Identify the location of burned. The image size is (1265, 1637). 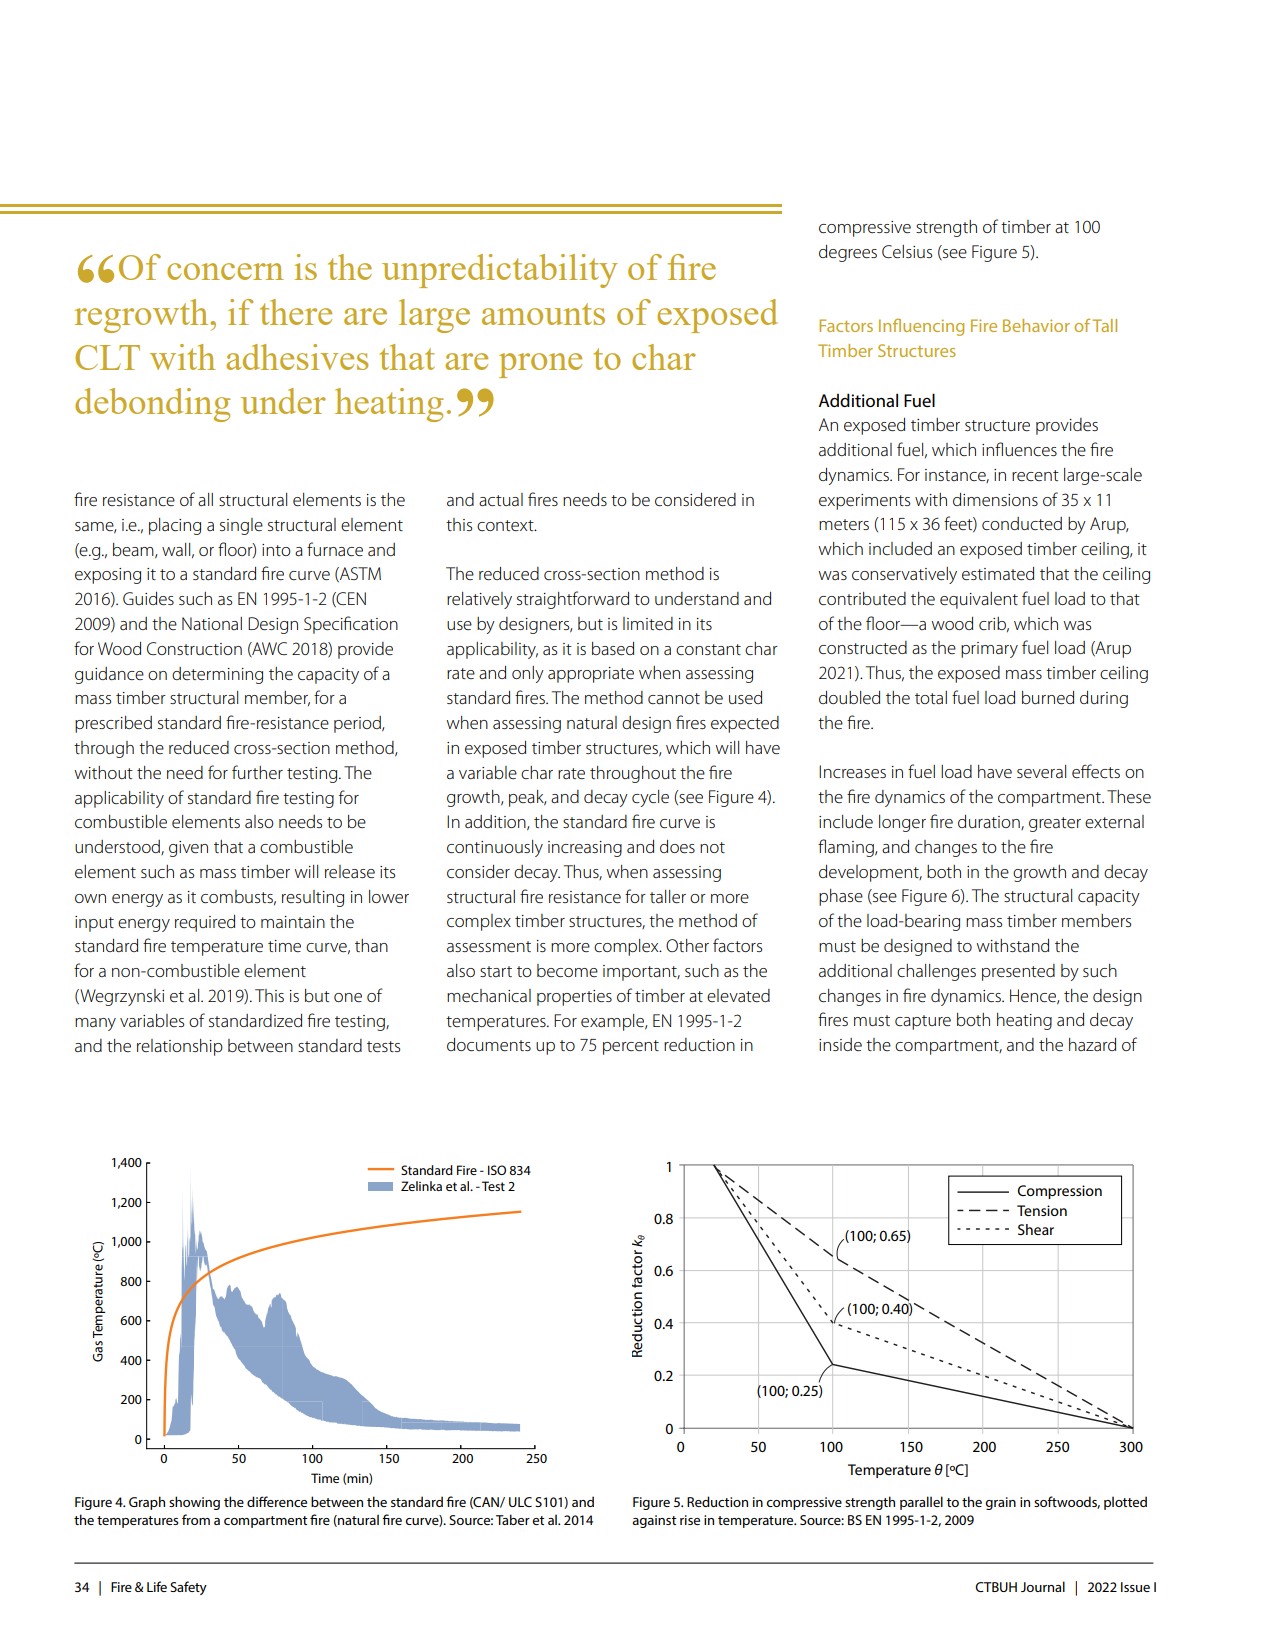
(1048, 697).
